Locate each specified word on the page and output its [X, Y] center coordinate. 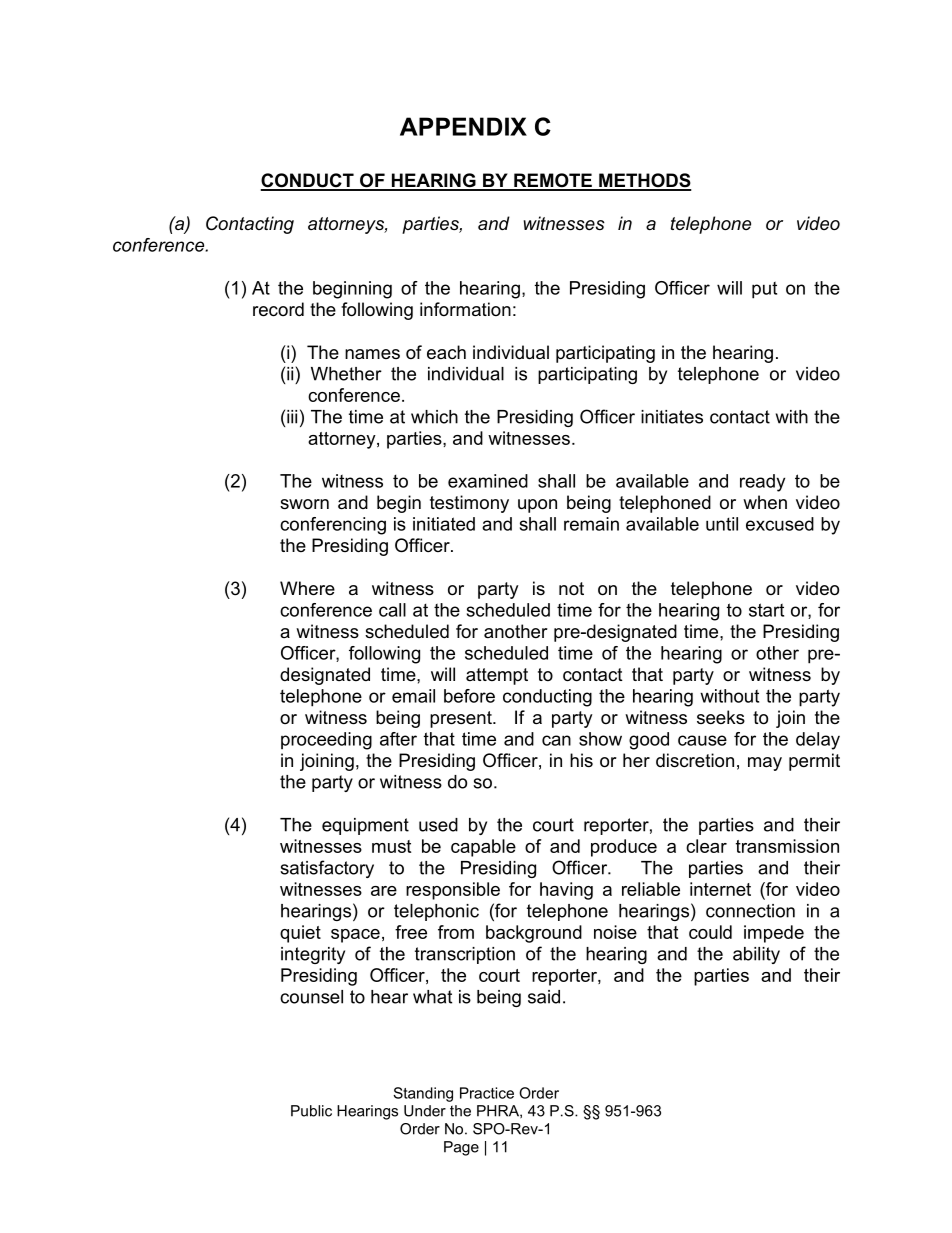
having [566, 891]
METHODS [644, 181]
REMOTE [553, 181]
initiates [672, 417]
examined [488, 481]
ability [756, 955]
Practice [487, 1093]
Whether [346, 374]
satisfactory [327, 869]
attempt [497, 676]
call [392, 610]
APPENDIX [463, 126]
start [766, 610]
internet [720, 889]
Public [311, 1111]
